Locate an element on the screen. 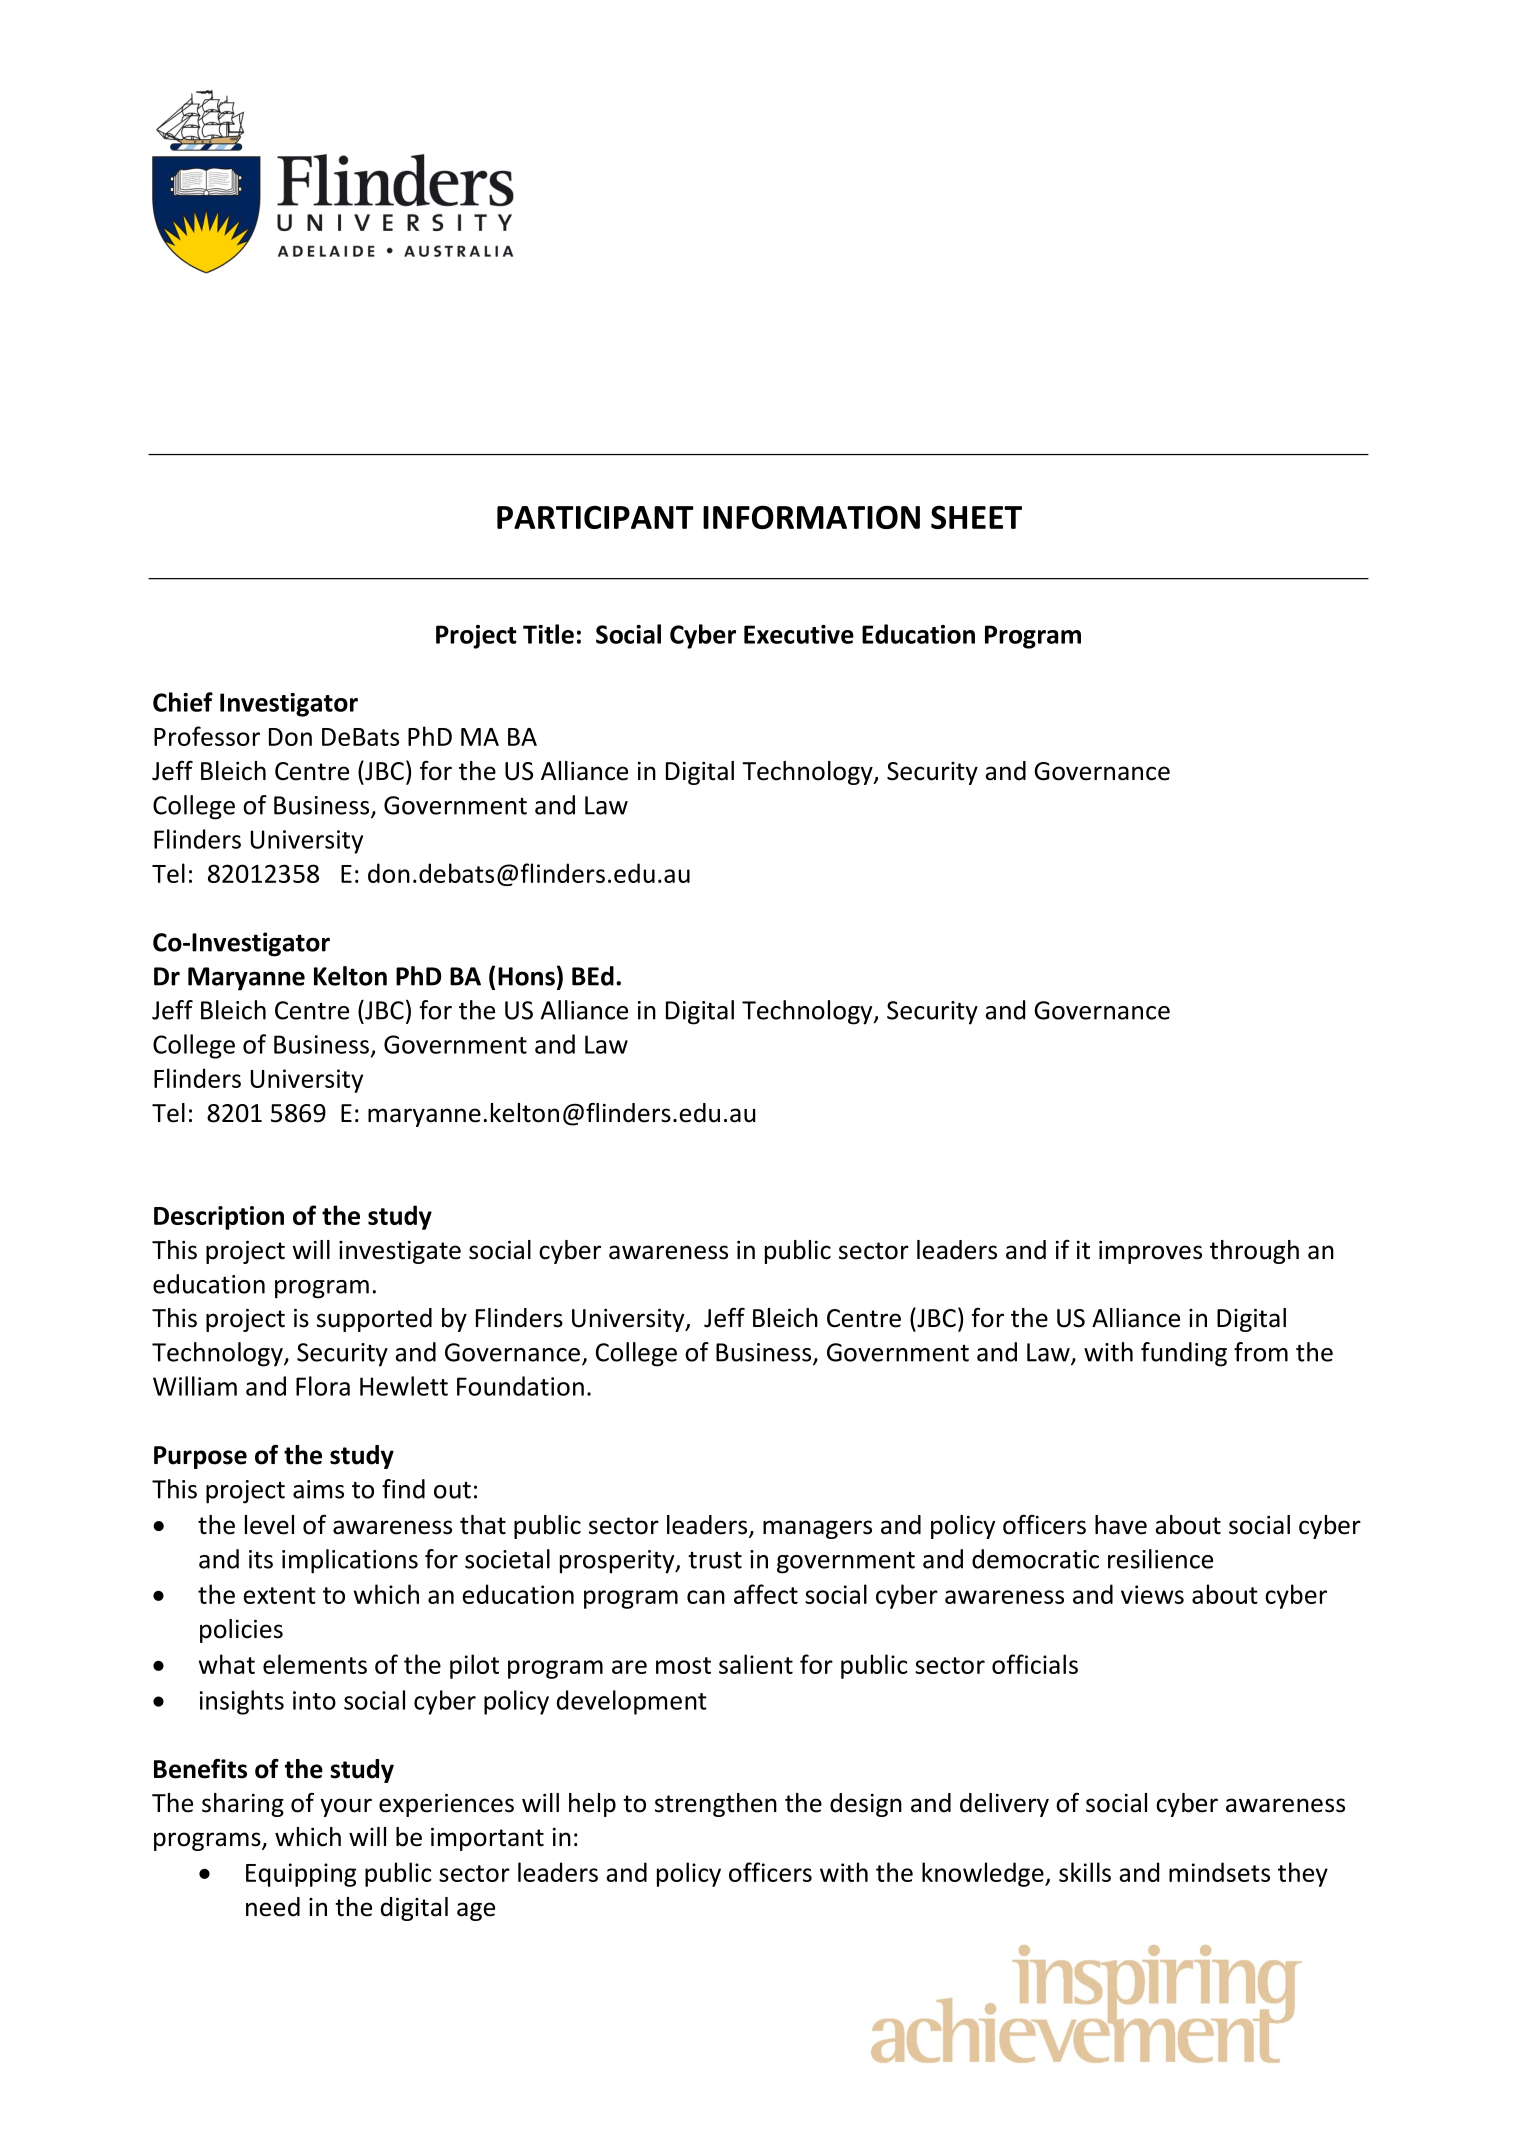 This screenshot has width=1517, height=2144. strengthen is located at coordinates (716, 1805).
